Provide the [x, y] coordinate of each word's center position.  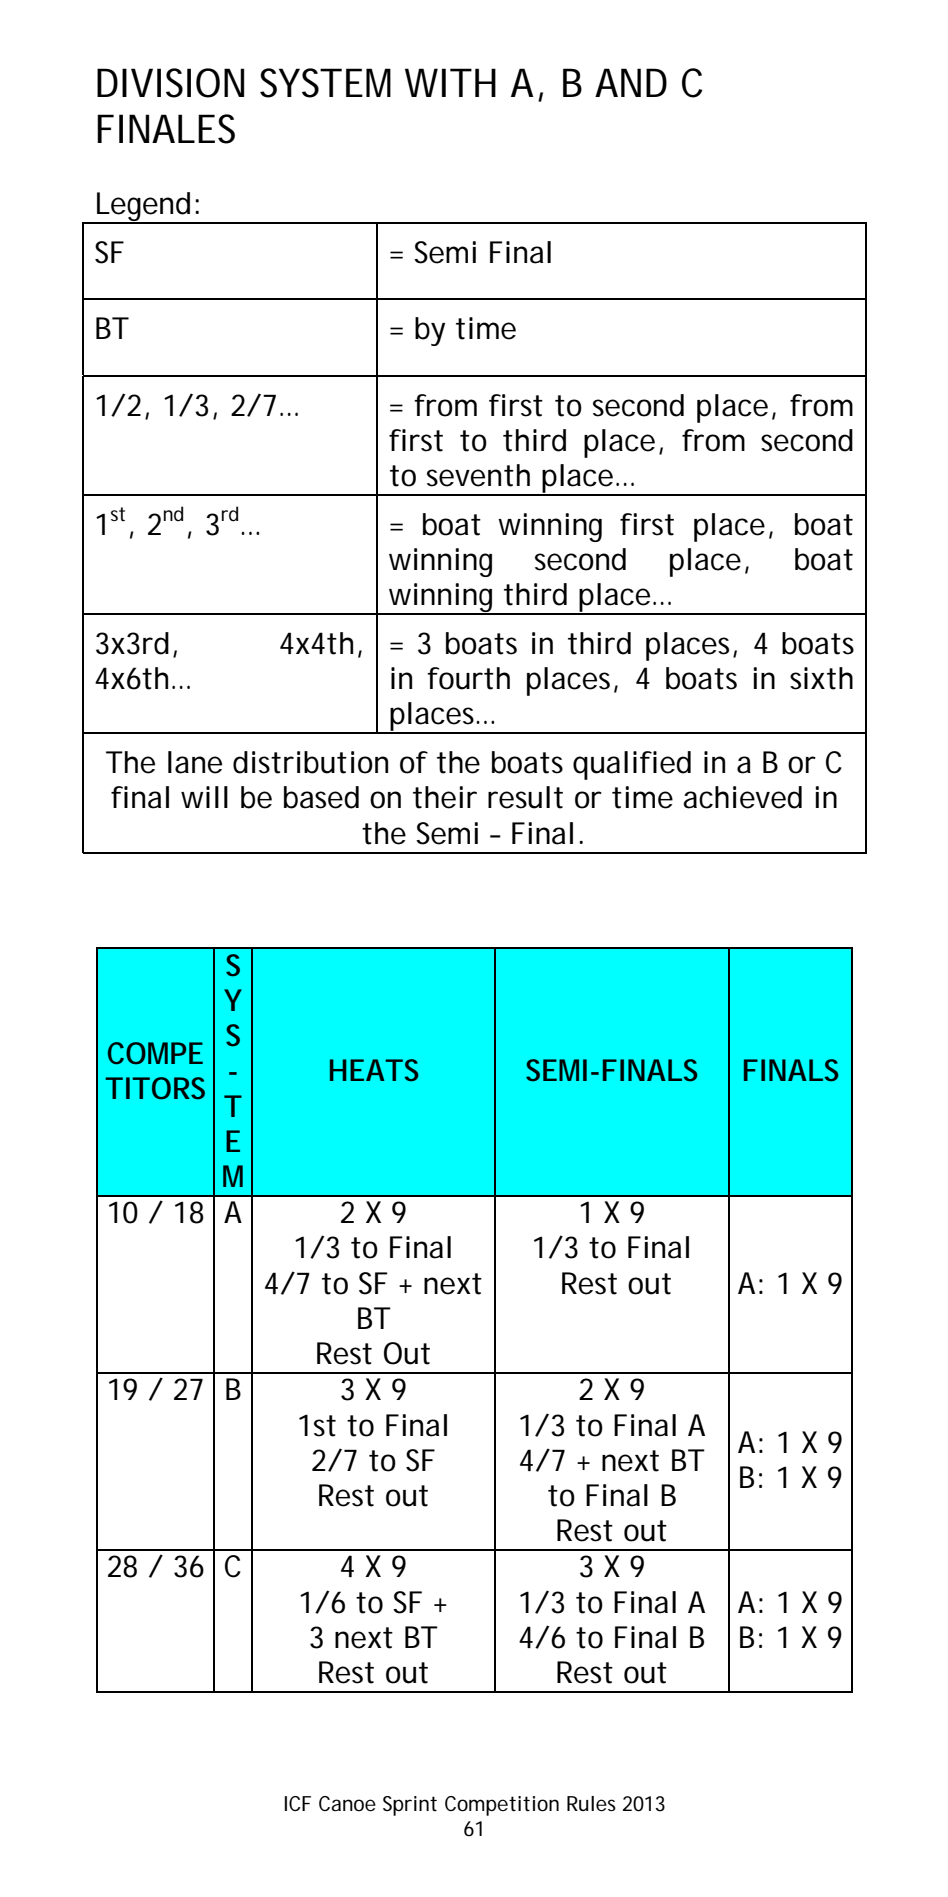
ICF [298, 1803]
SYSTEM [325, 83]
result [525, 797]
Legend [142, 208]
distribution [310, 762]
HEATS [374, 1070]
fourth [468, 678]
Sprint [410, 1806]
